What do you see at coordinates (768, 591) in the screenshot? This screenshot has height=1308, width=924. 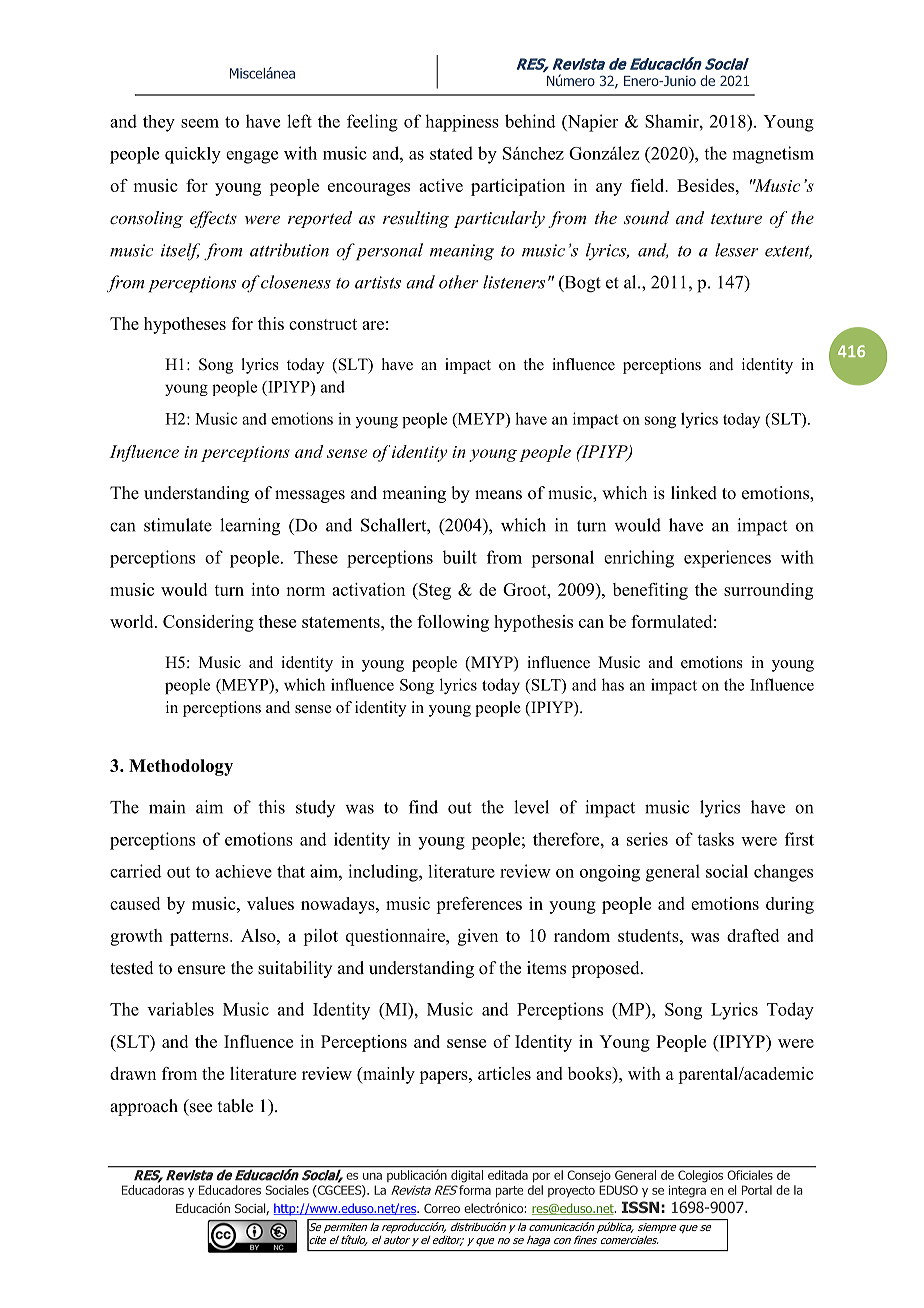 I see `surrounding` at bounding box center [768, 591].
